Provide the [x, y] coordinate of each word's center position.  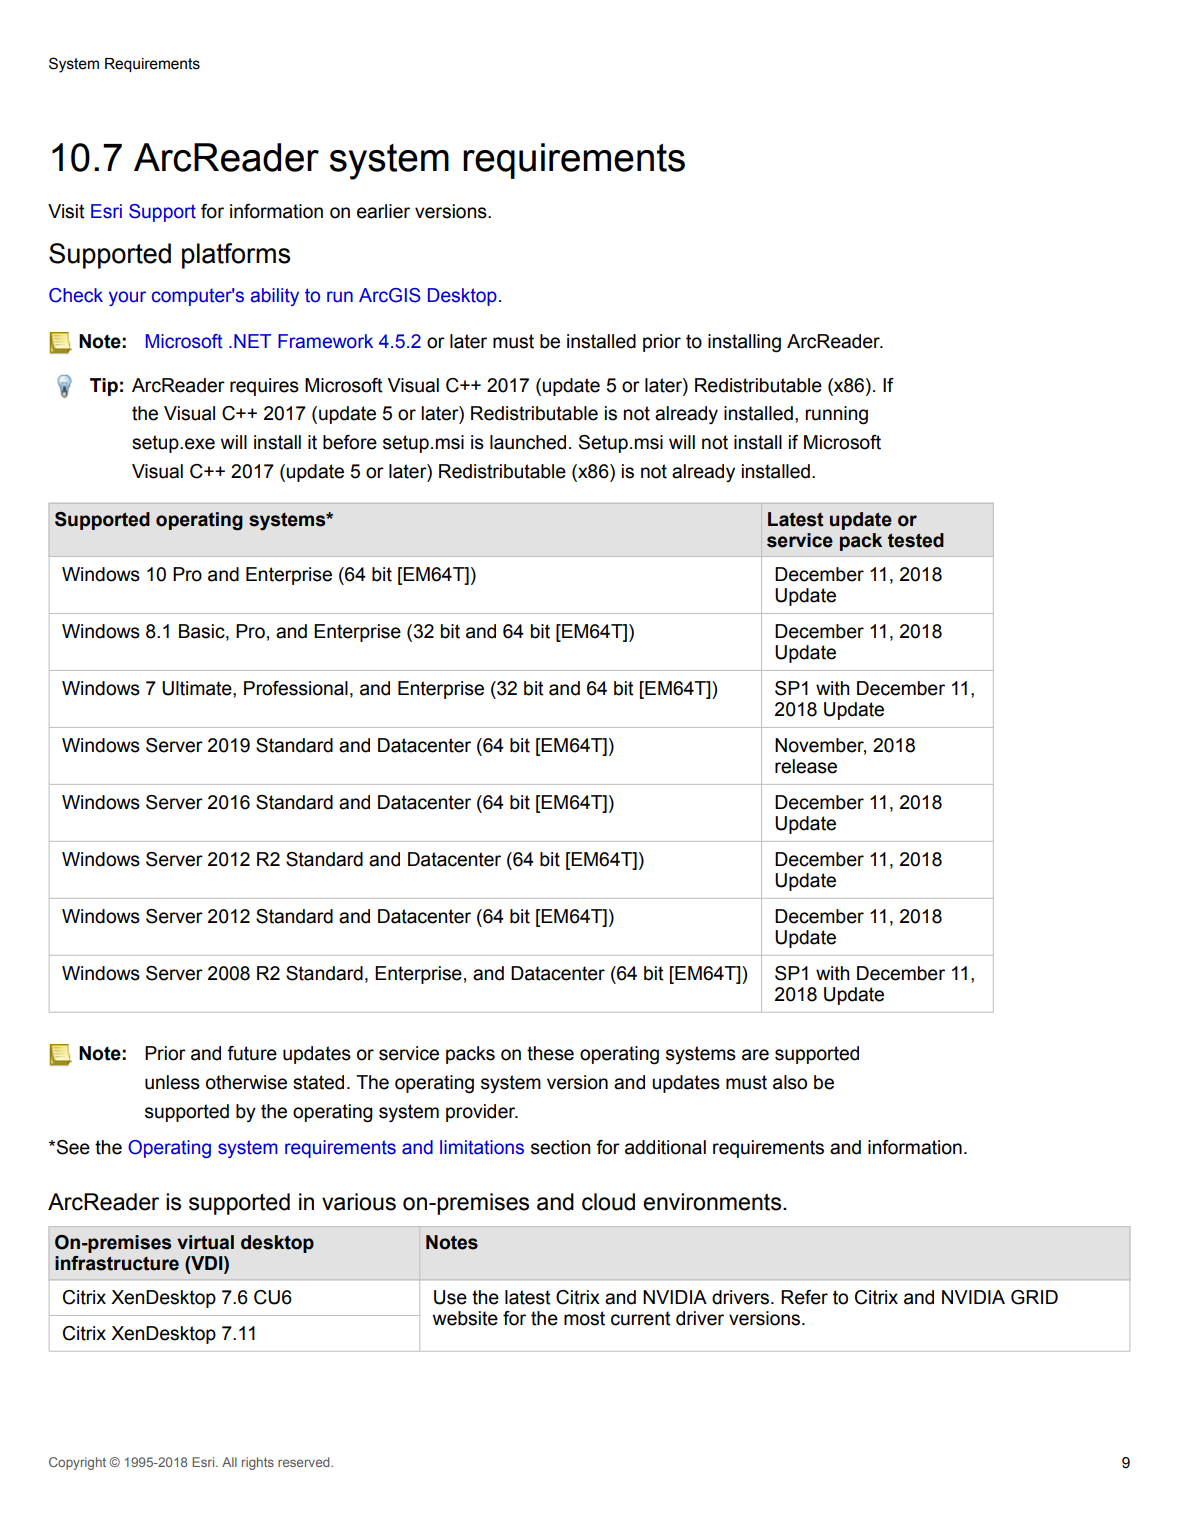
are [755, 1055]
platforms [236, 256]
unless [172, 1082]
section [560, 1147]
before [350, 442]
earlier [383, 211]
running [836, 415]
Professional [296, 688]
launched [528, 442]
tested [916, 540]
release [806, 766]
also [790, 1082]
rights [258, 1463]
